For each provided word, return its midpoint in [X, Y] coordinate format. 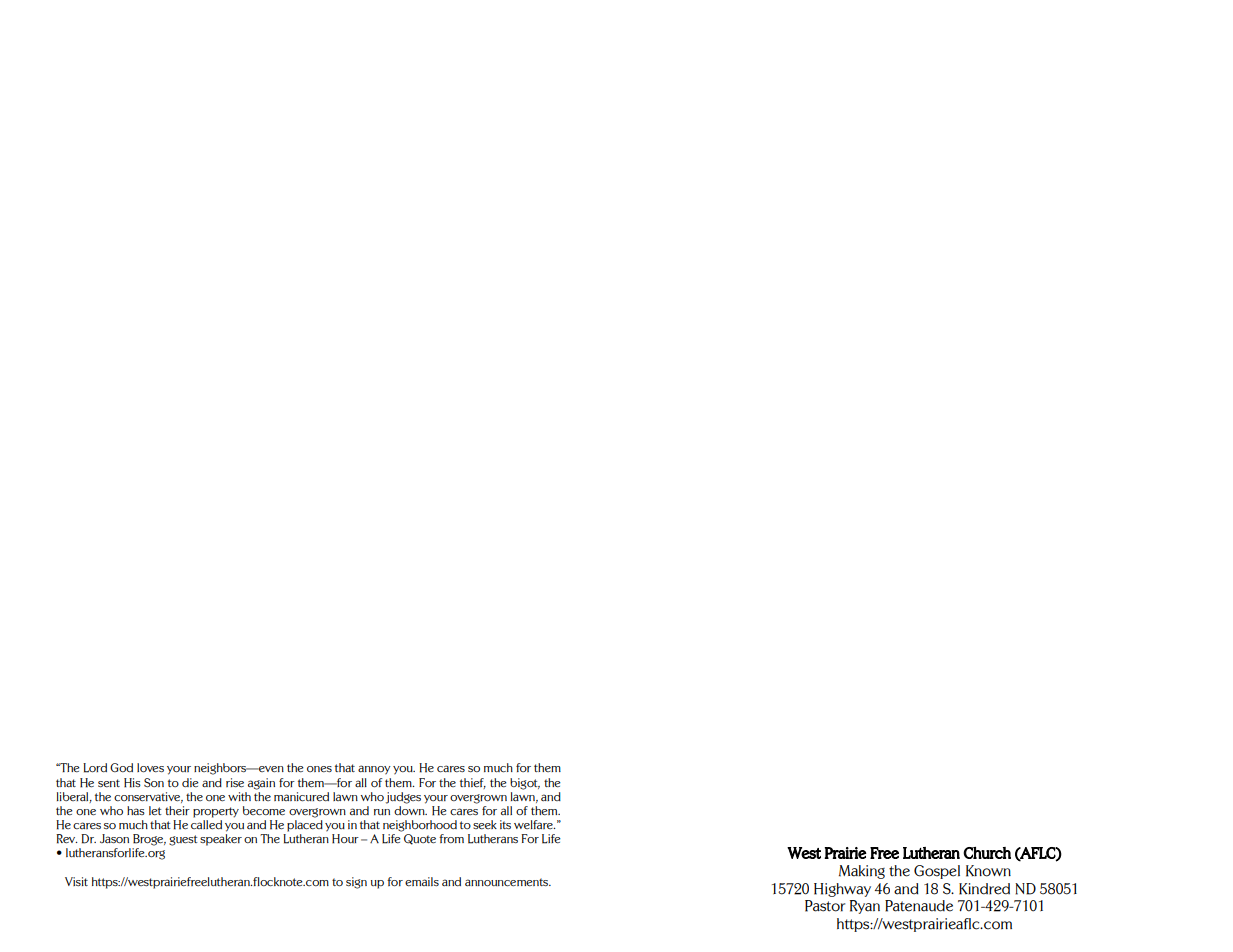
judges [403, 798]
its [505, 824]
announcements [508, 882]
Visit [76, 881]
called [206, 825]
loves [150, 768]
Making [862, 872]
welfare [534, 824]
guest [183, 840]
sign [356, 883]
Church [987, 853]
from [451, 838]
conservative [148, 797]
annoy [374, 770]
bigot [525, 784]
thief [473, 783]
